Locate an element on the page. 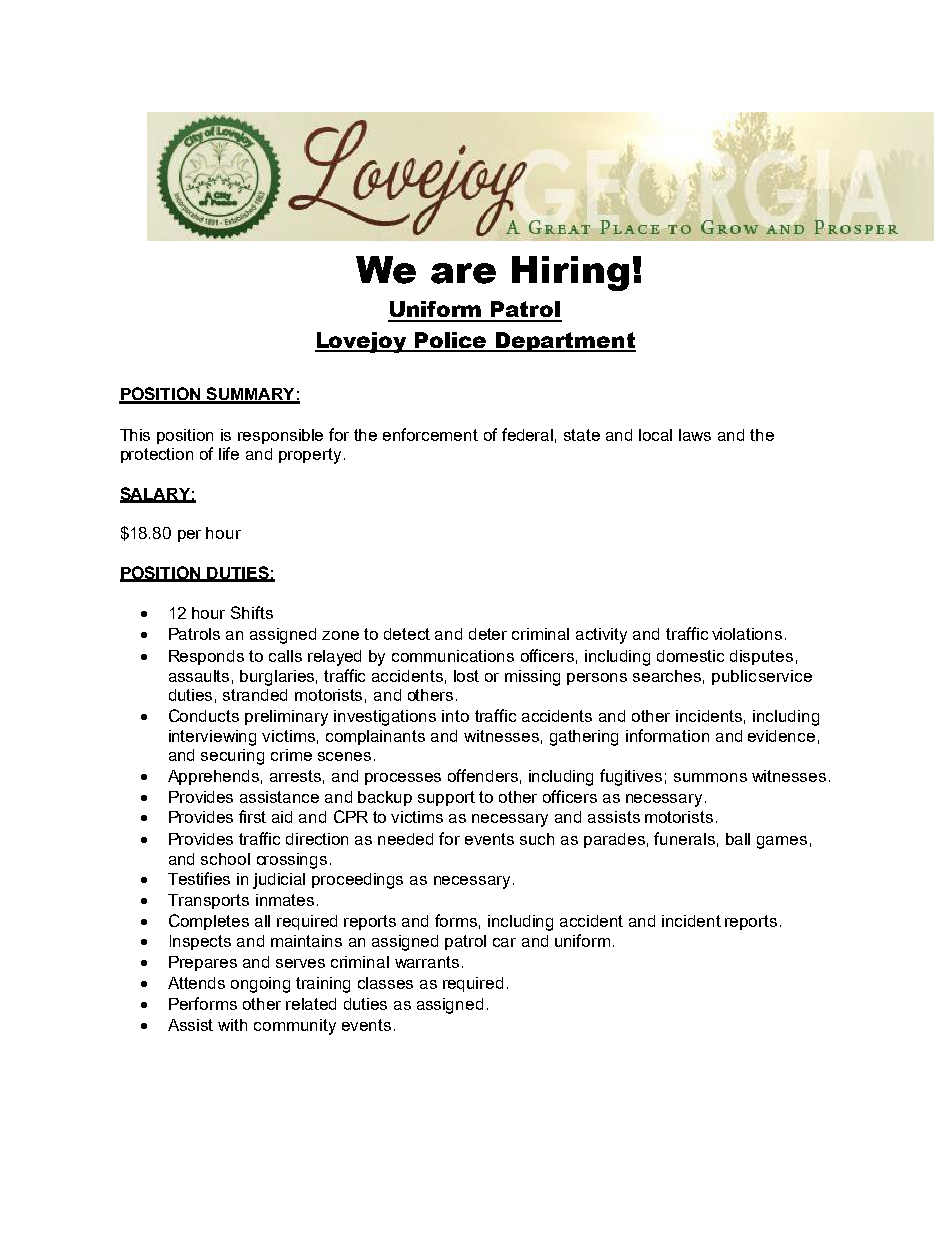 Image resolution: width=952 pixels, height=1233 pixels. life is located at coordinates (229, 453).
